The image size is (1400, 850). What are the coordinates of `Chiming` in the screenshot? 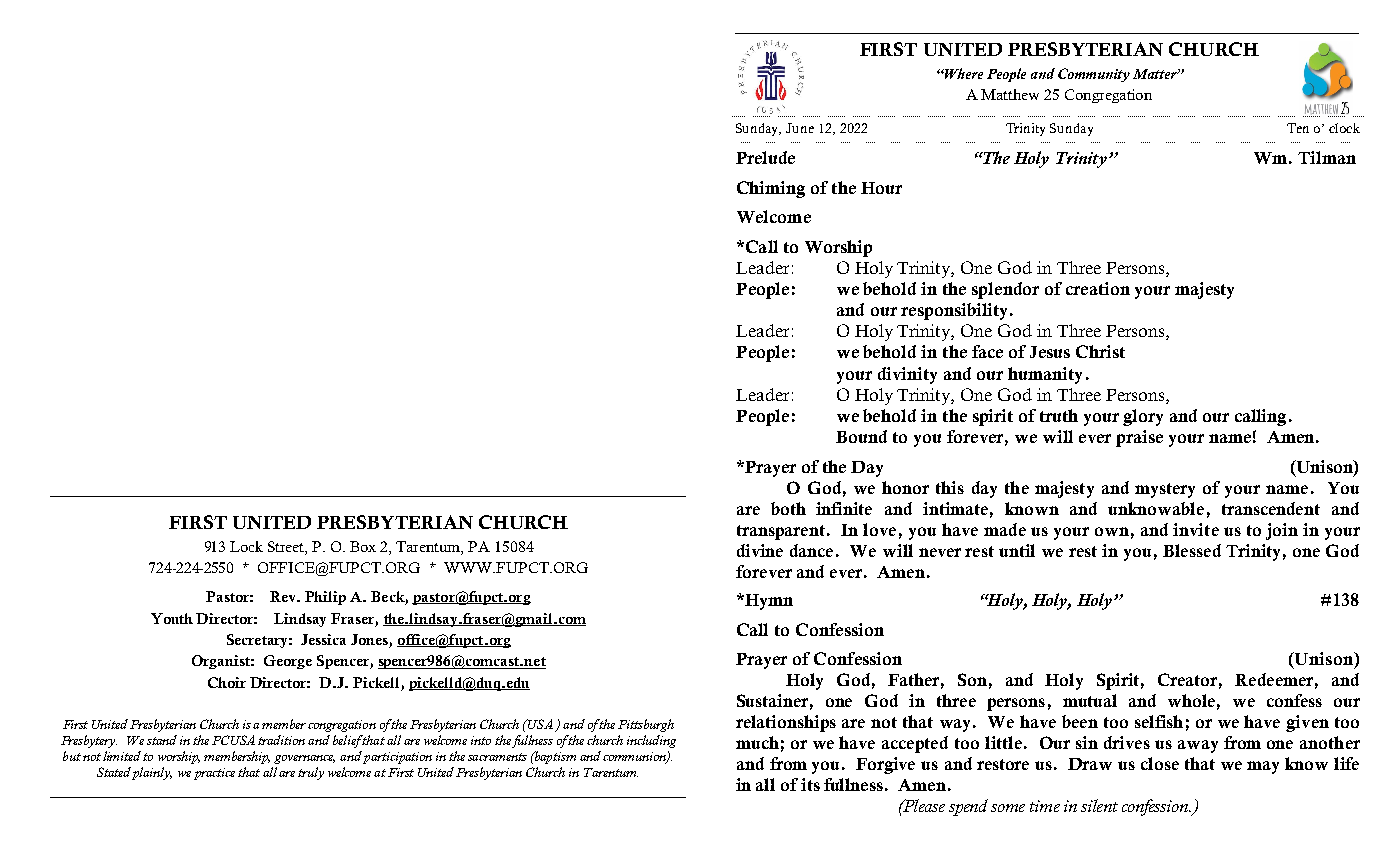 It's located at (771, 189).
